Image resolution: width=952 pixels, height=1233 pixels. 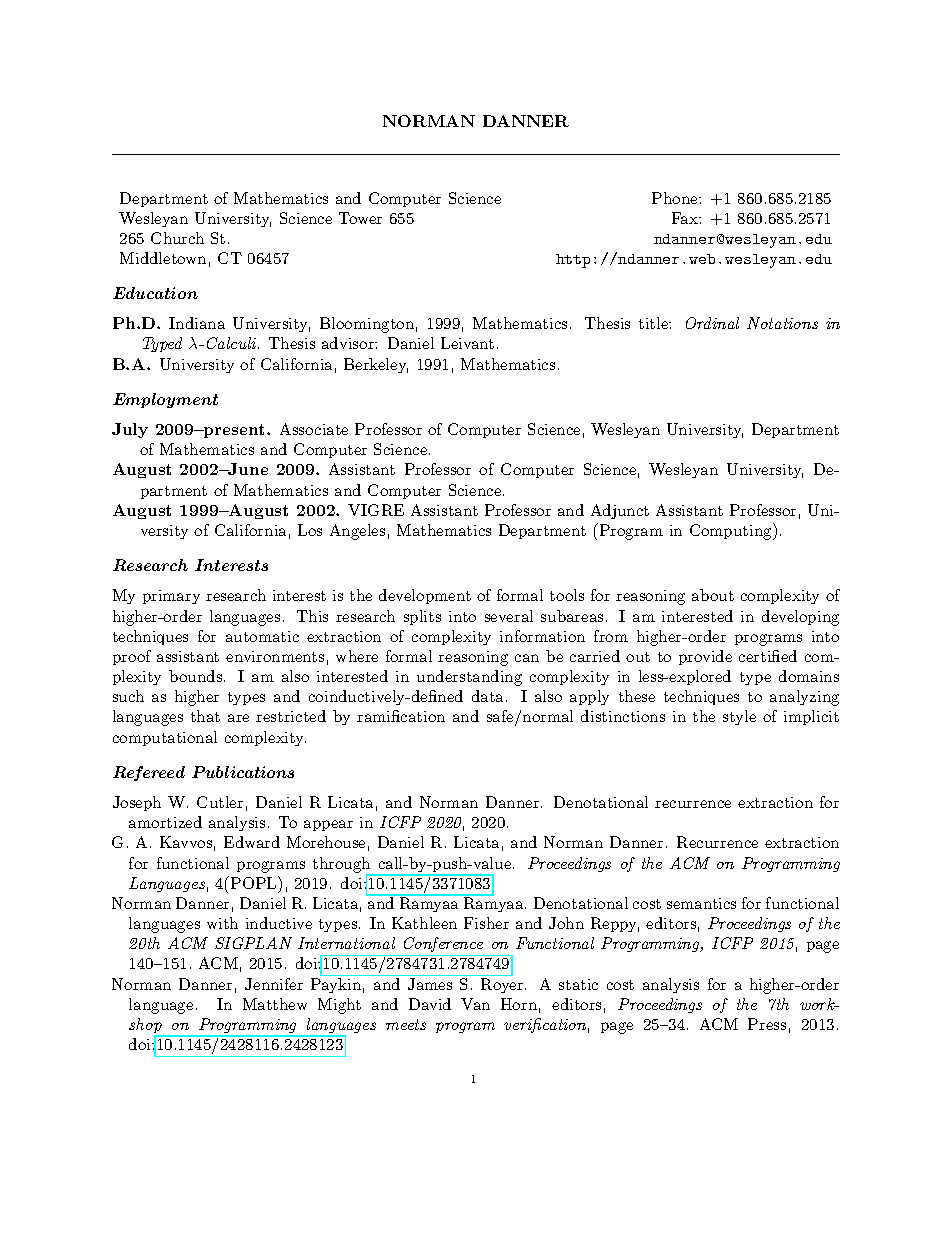 I want to click on Tower, so click(x=360, y=218).
